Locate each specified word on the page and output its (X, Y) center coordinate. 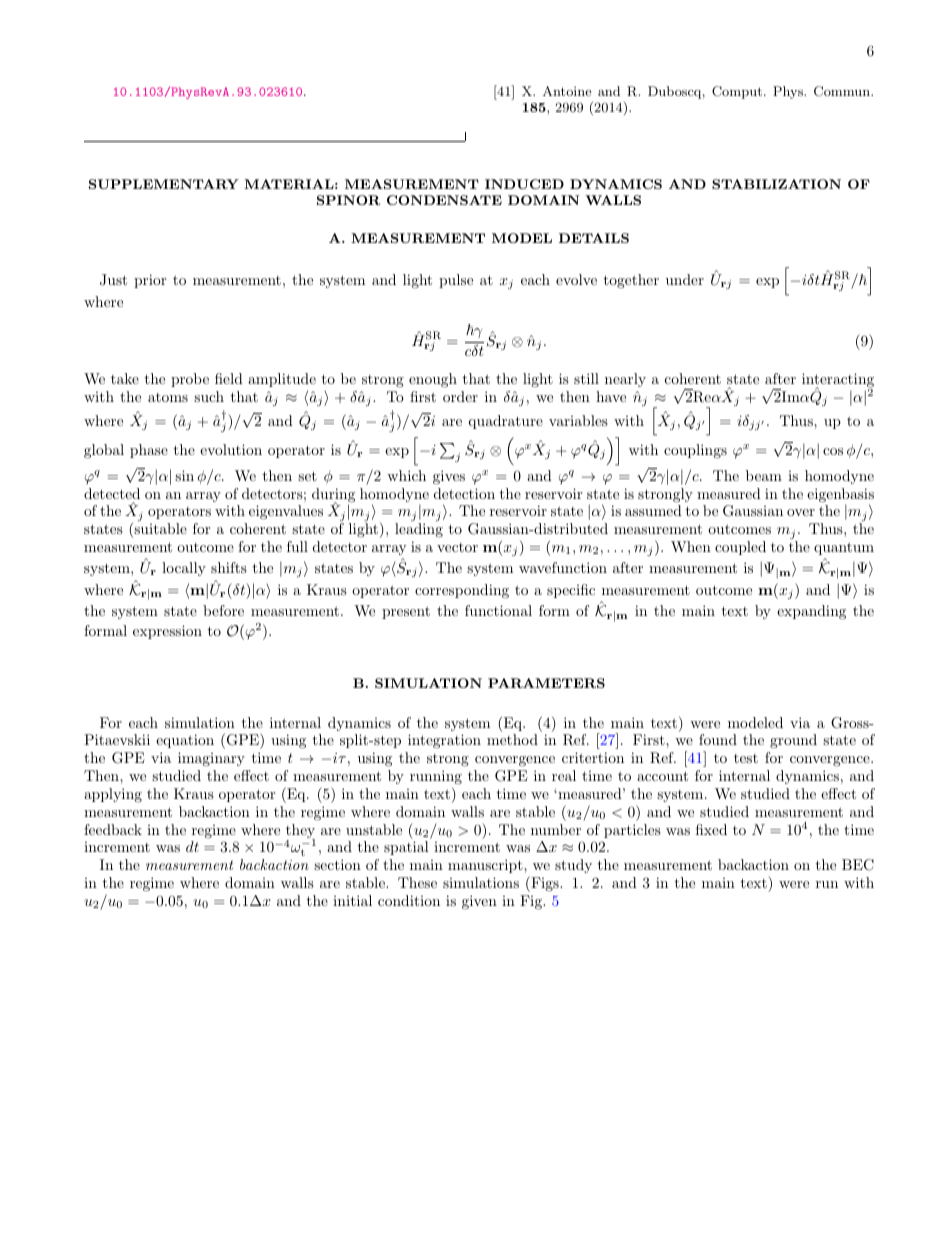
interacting (838, 381)
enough (433, 380)
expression (167, 632)
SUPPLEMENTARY (164, 184)
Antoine (567, 91)
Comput (737, 92)
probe (190, 380)
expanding (811, 612)
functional (498, 610)
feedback (113, 829)
